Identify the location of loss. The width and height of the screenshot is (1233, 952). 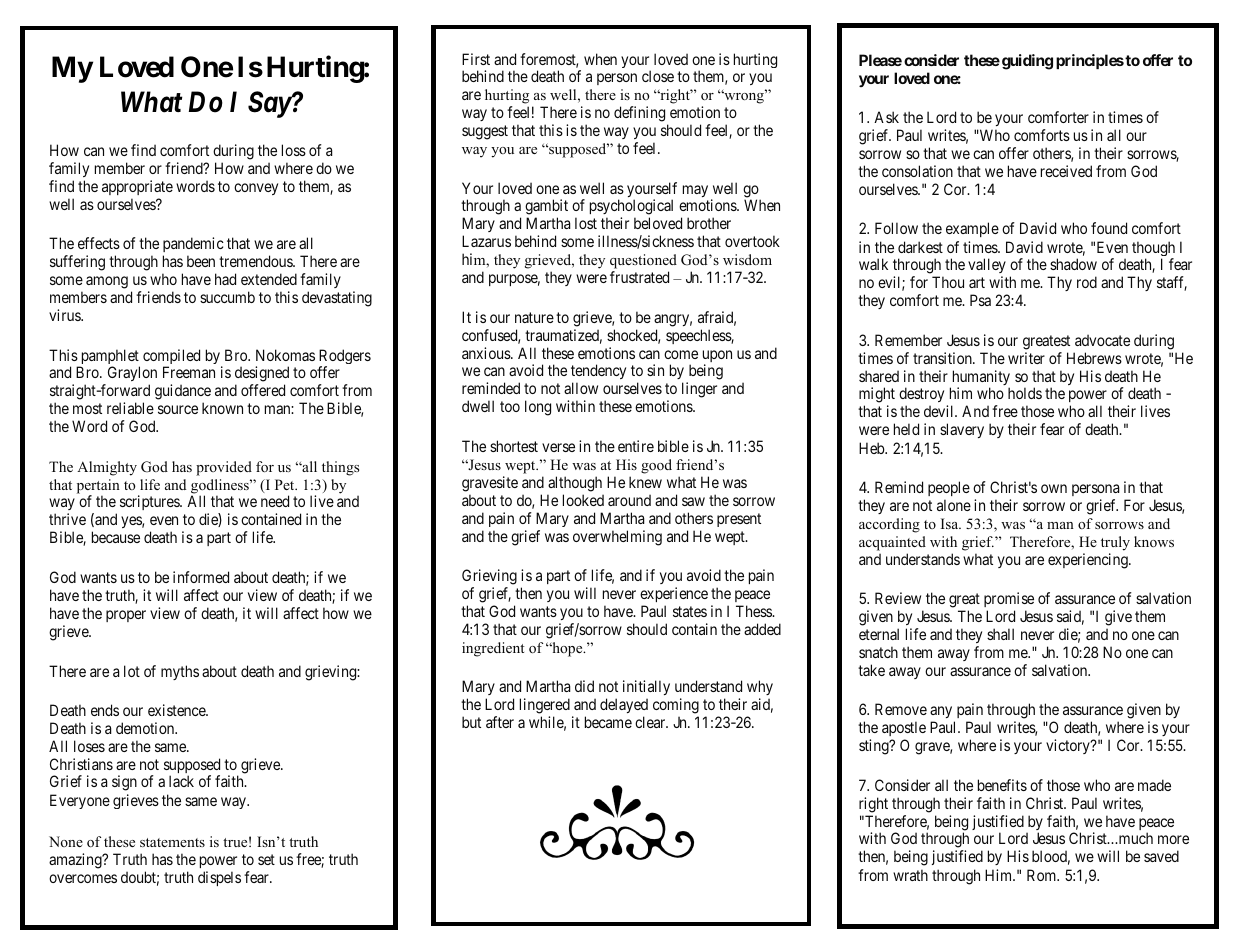
(294, 150).
